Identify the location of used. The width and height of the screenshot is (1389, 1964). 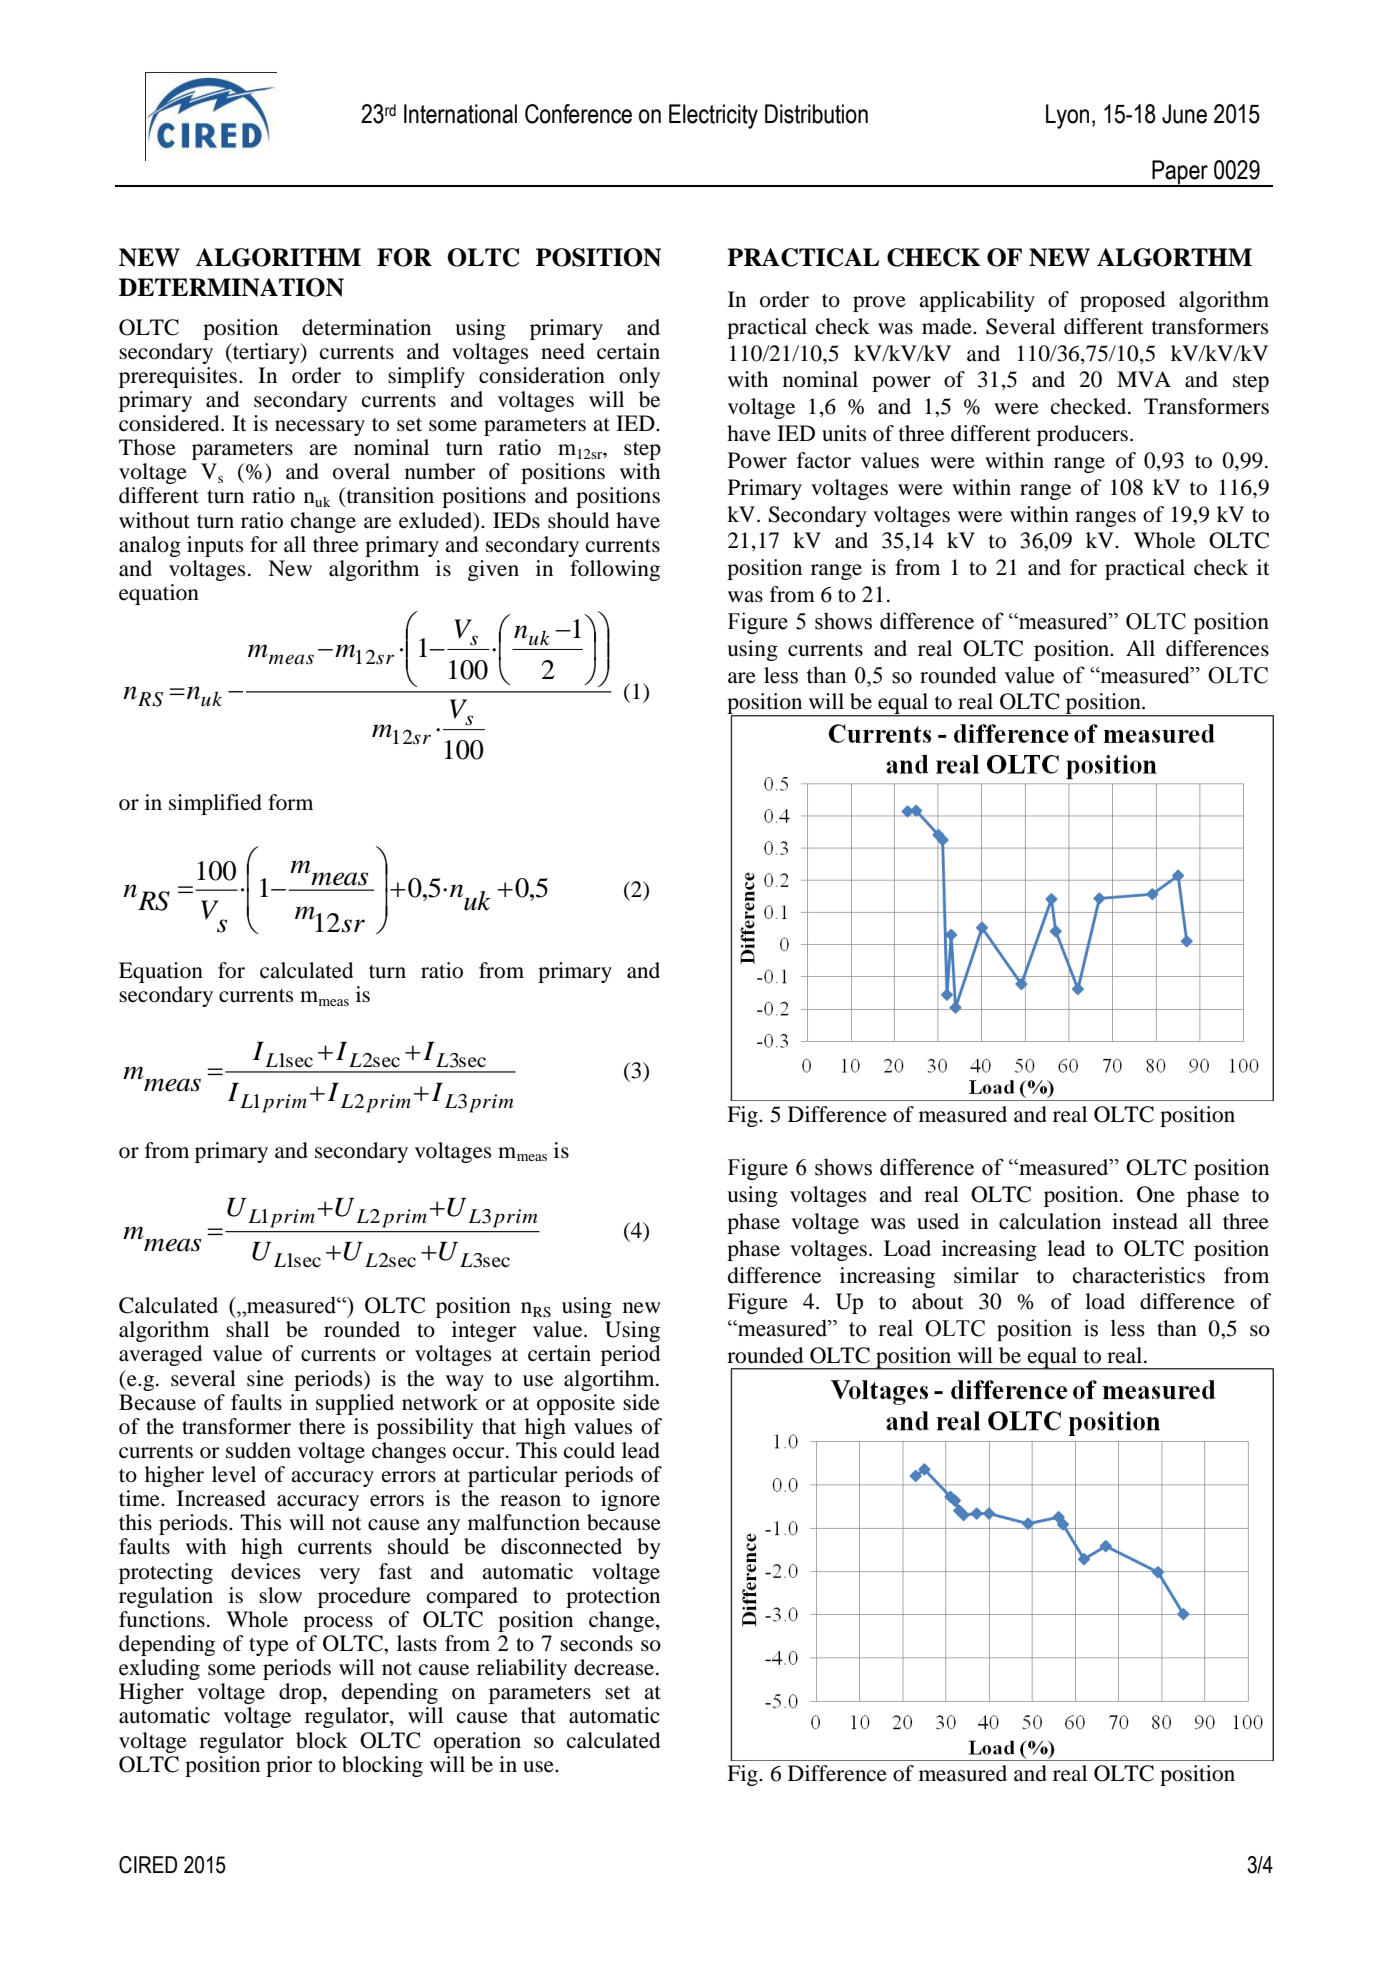
(938, 1221).
